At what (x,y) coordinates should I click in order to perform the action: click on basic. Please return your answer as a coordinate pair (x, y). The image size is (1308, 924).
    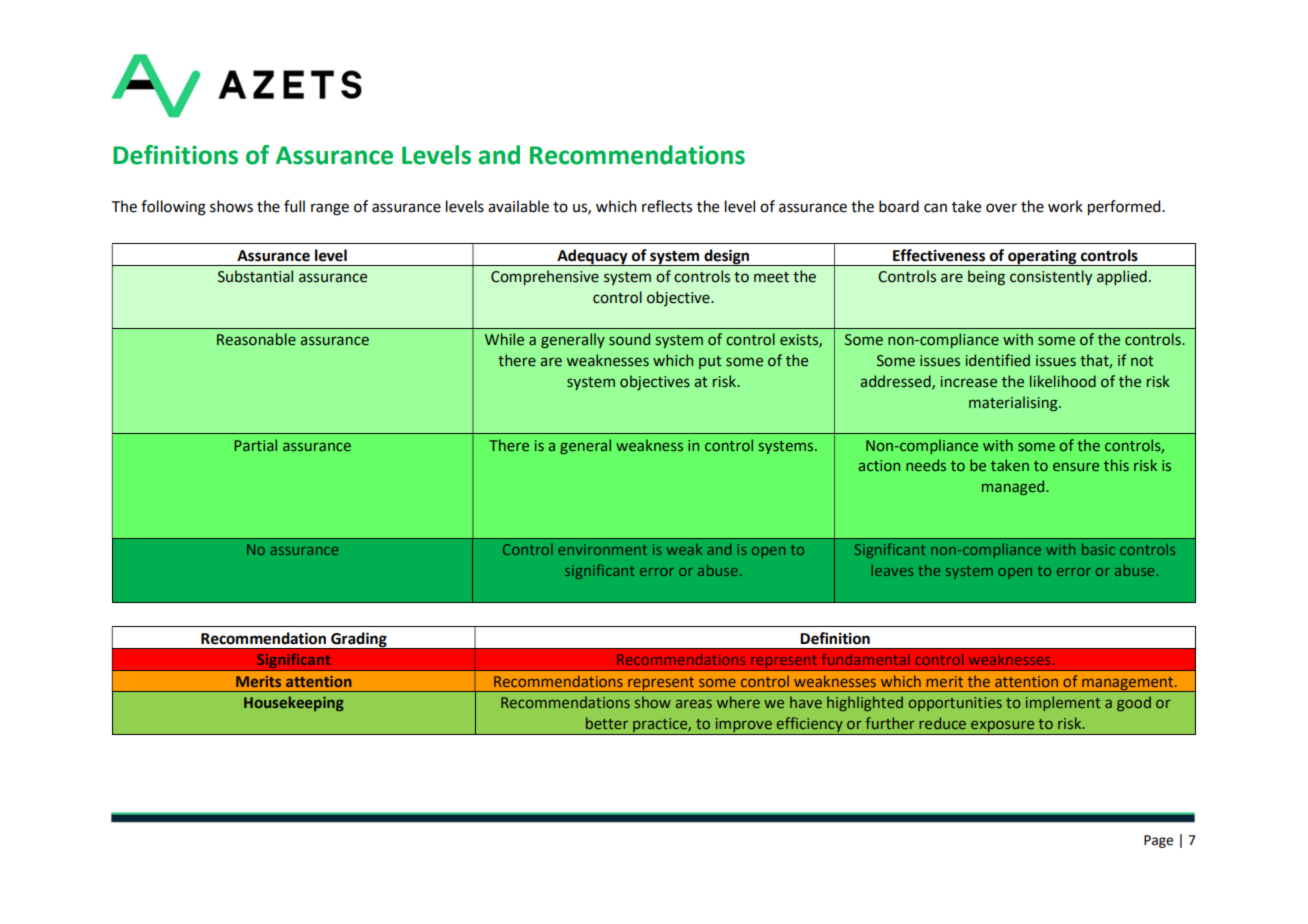
    Looking at the image, I should click on (1098, 549).
